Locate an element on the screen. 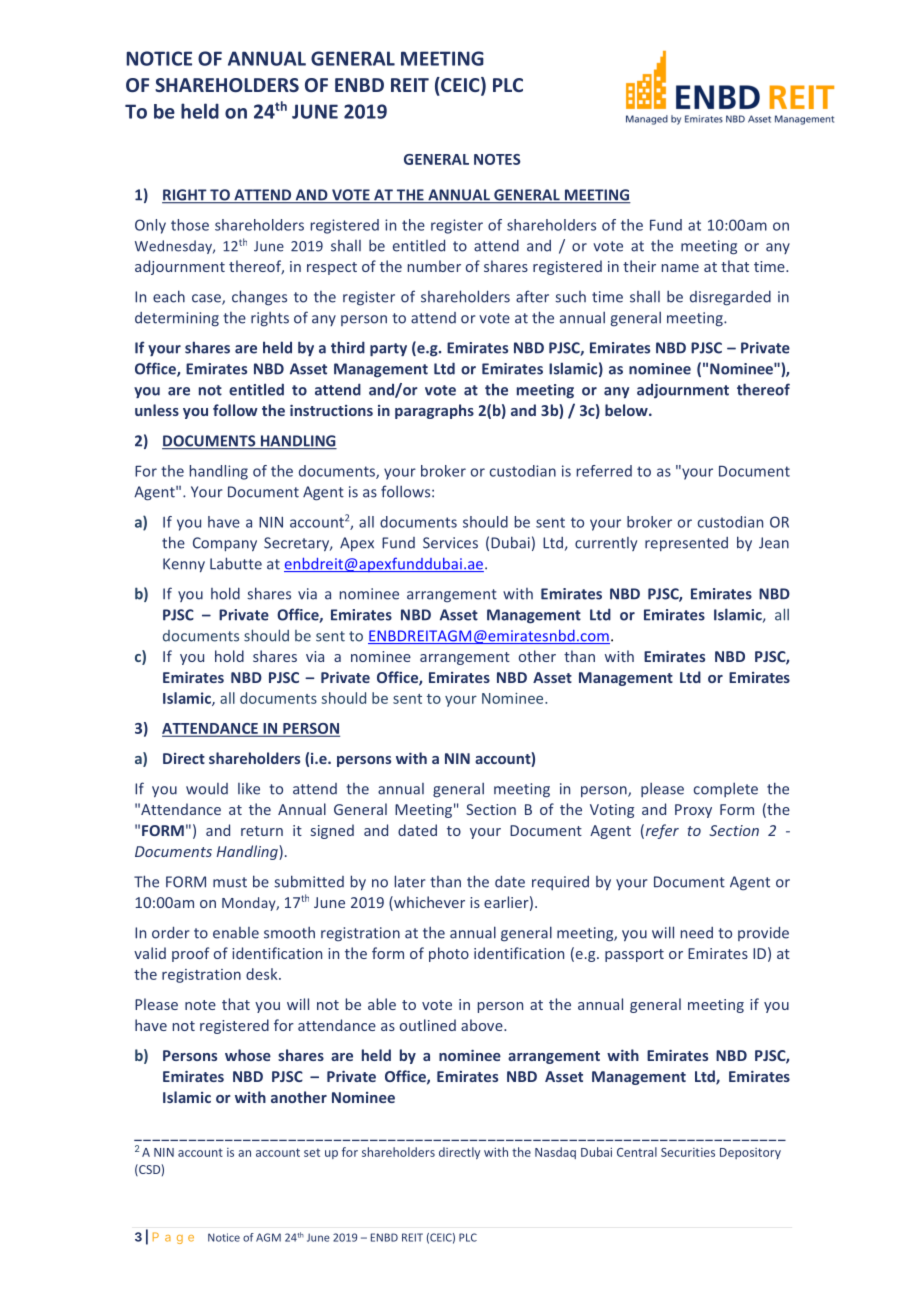  name is located at coordinates (680, 268).
